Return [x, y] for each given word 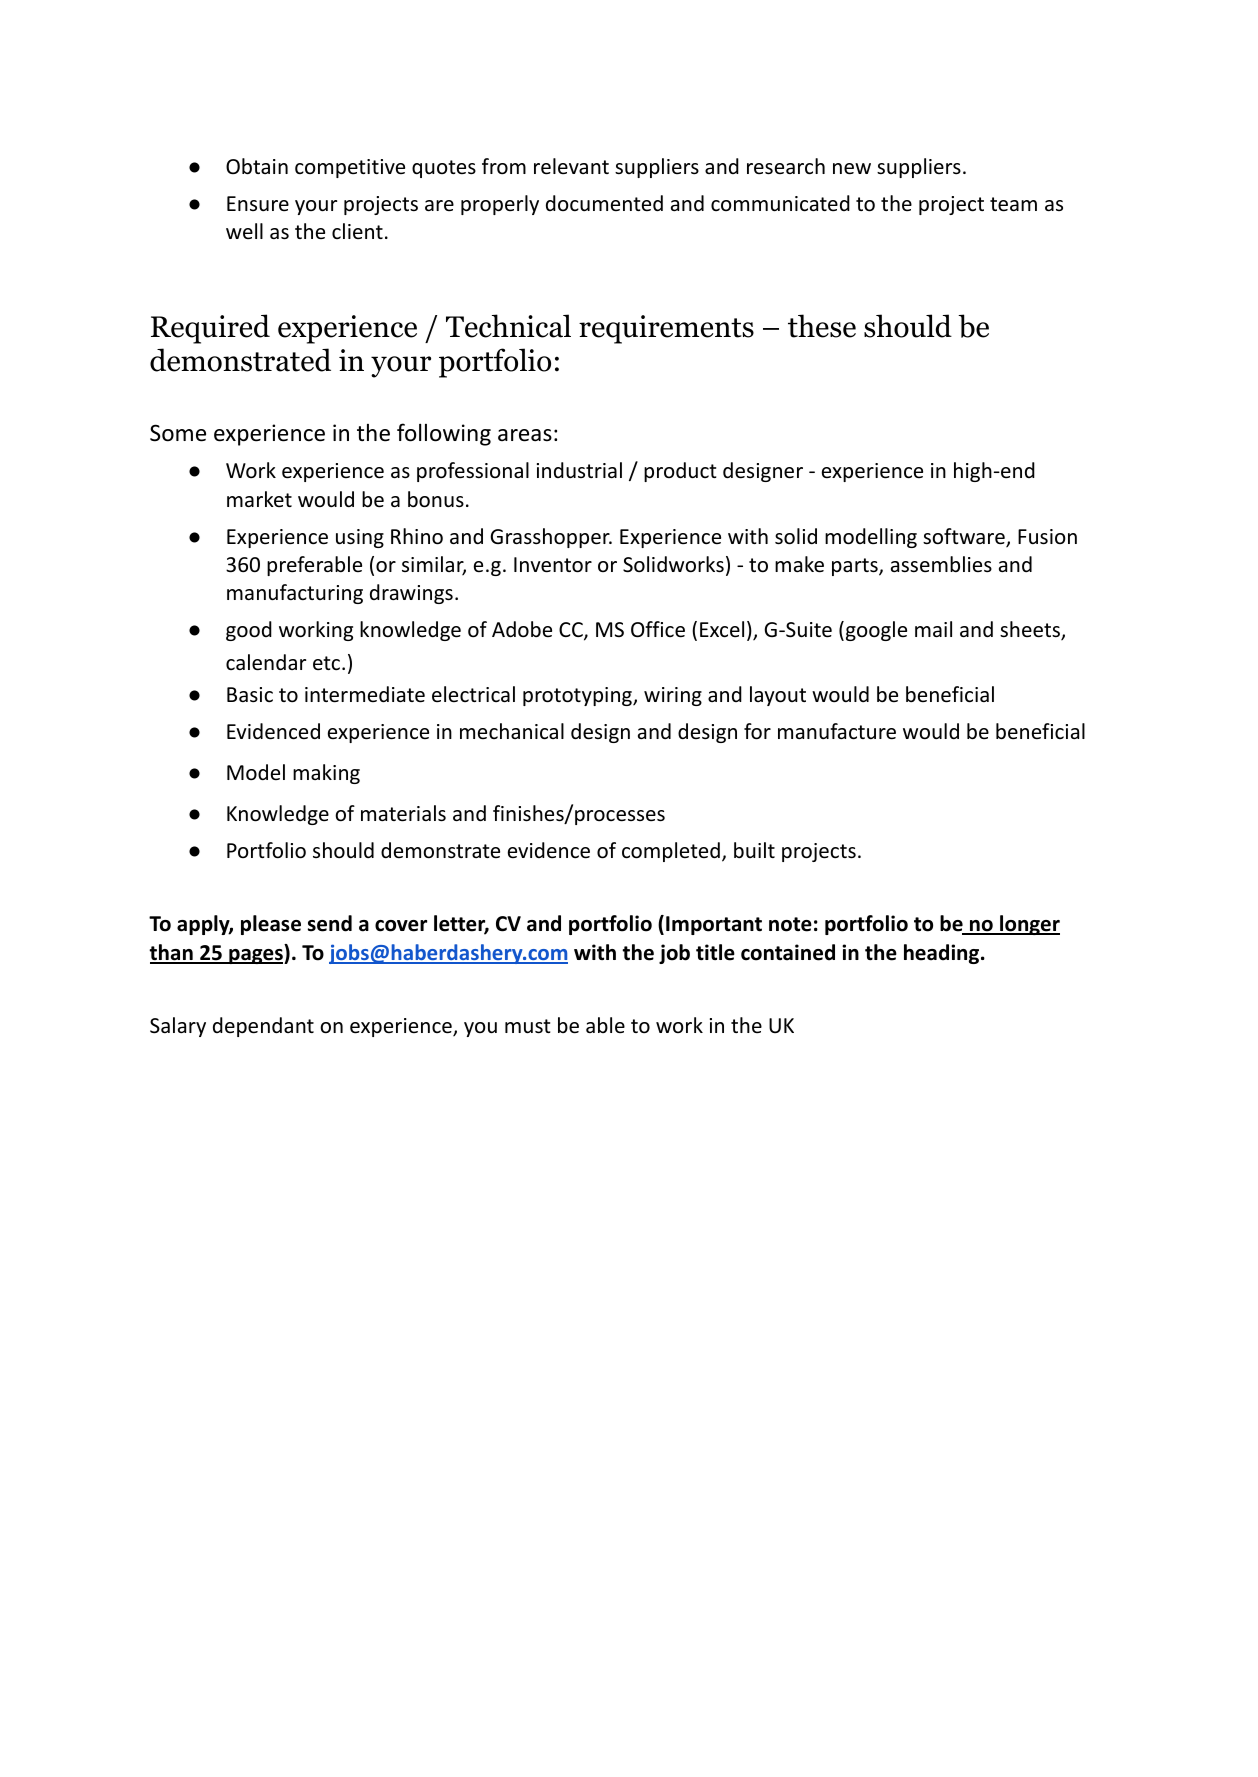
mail [933, 629]
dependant [263, 1027]
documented [604, 203]
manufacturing [295, 594]
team [1013, 204]
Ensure [258, 203]
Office [658, 629]
